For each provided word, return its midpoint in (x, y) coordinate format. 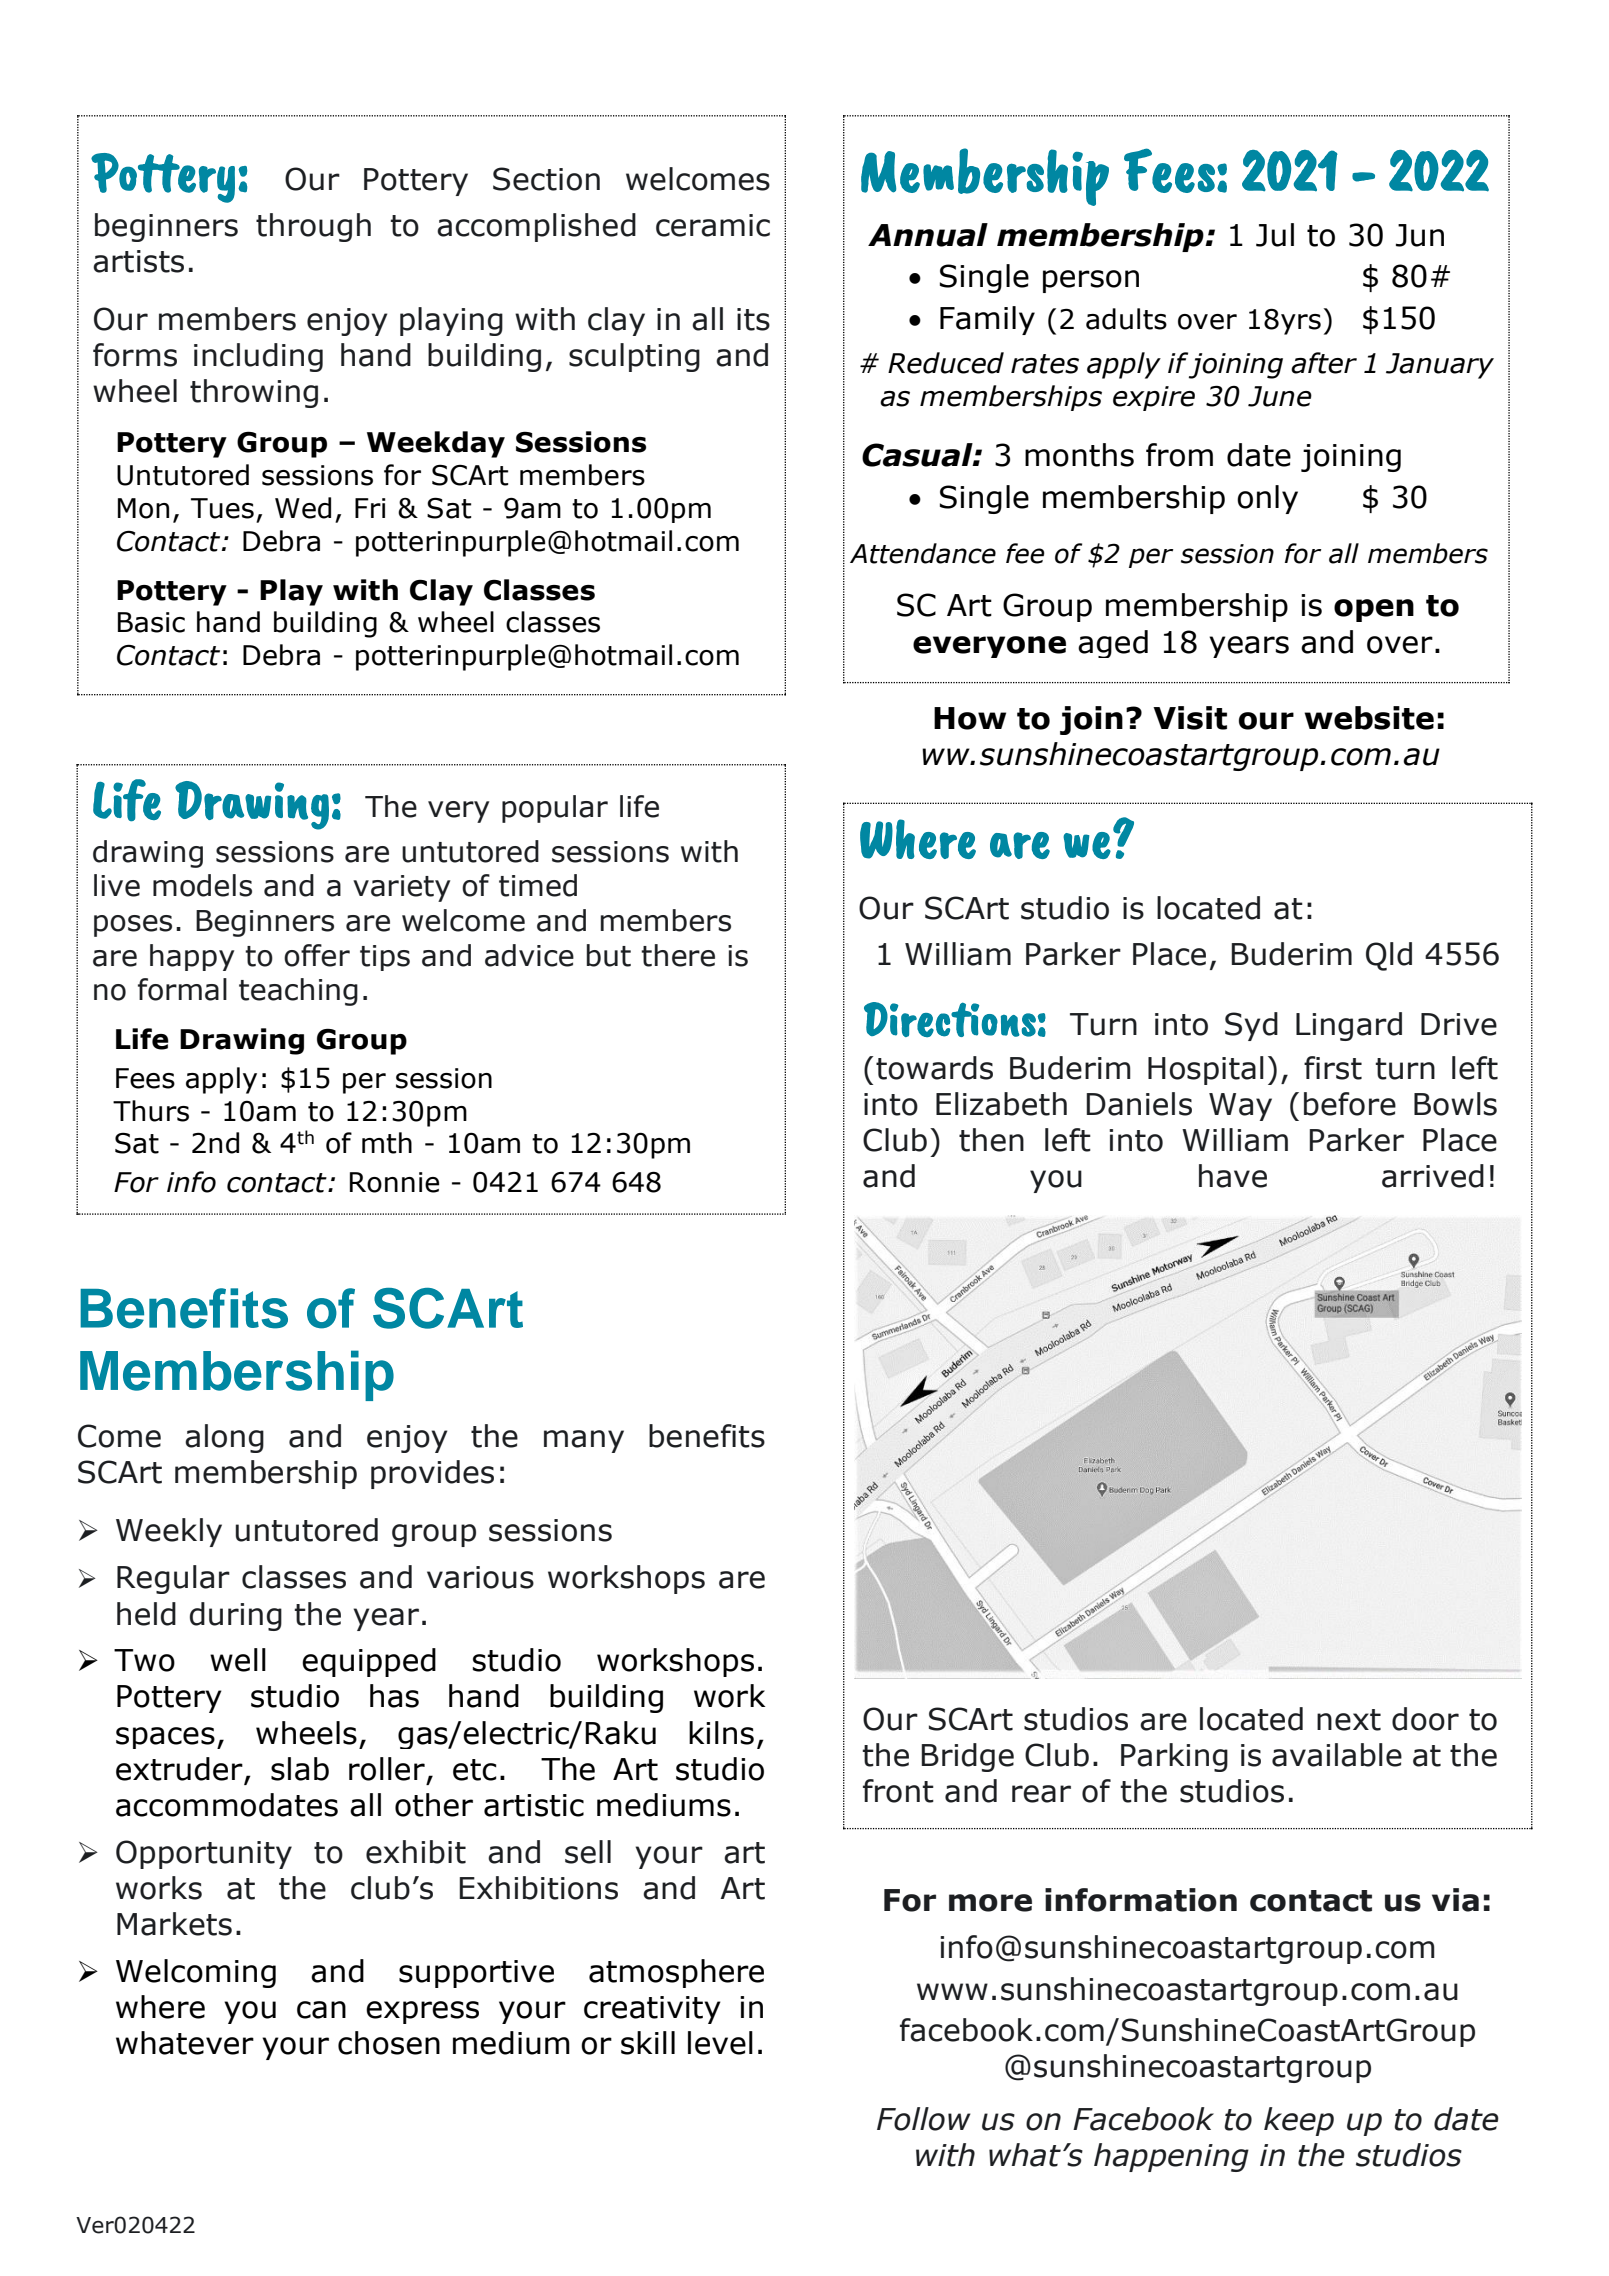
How (970, 718)
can (321, 2010)
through (313, 227)
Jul (1275, 235)
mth (387, 1143)
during (236, 1616)
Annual (928, 235)
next (1349, 1720)
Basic (151, 622)
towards (934, 1068)
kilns (721, 1733)
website (1369, 718)
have (1233, 1176)
